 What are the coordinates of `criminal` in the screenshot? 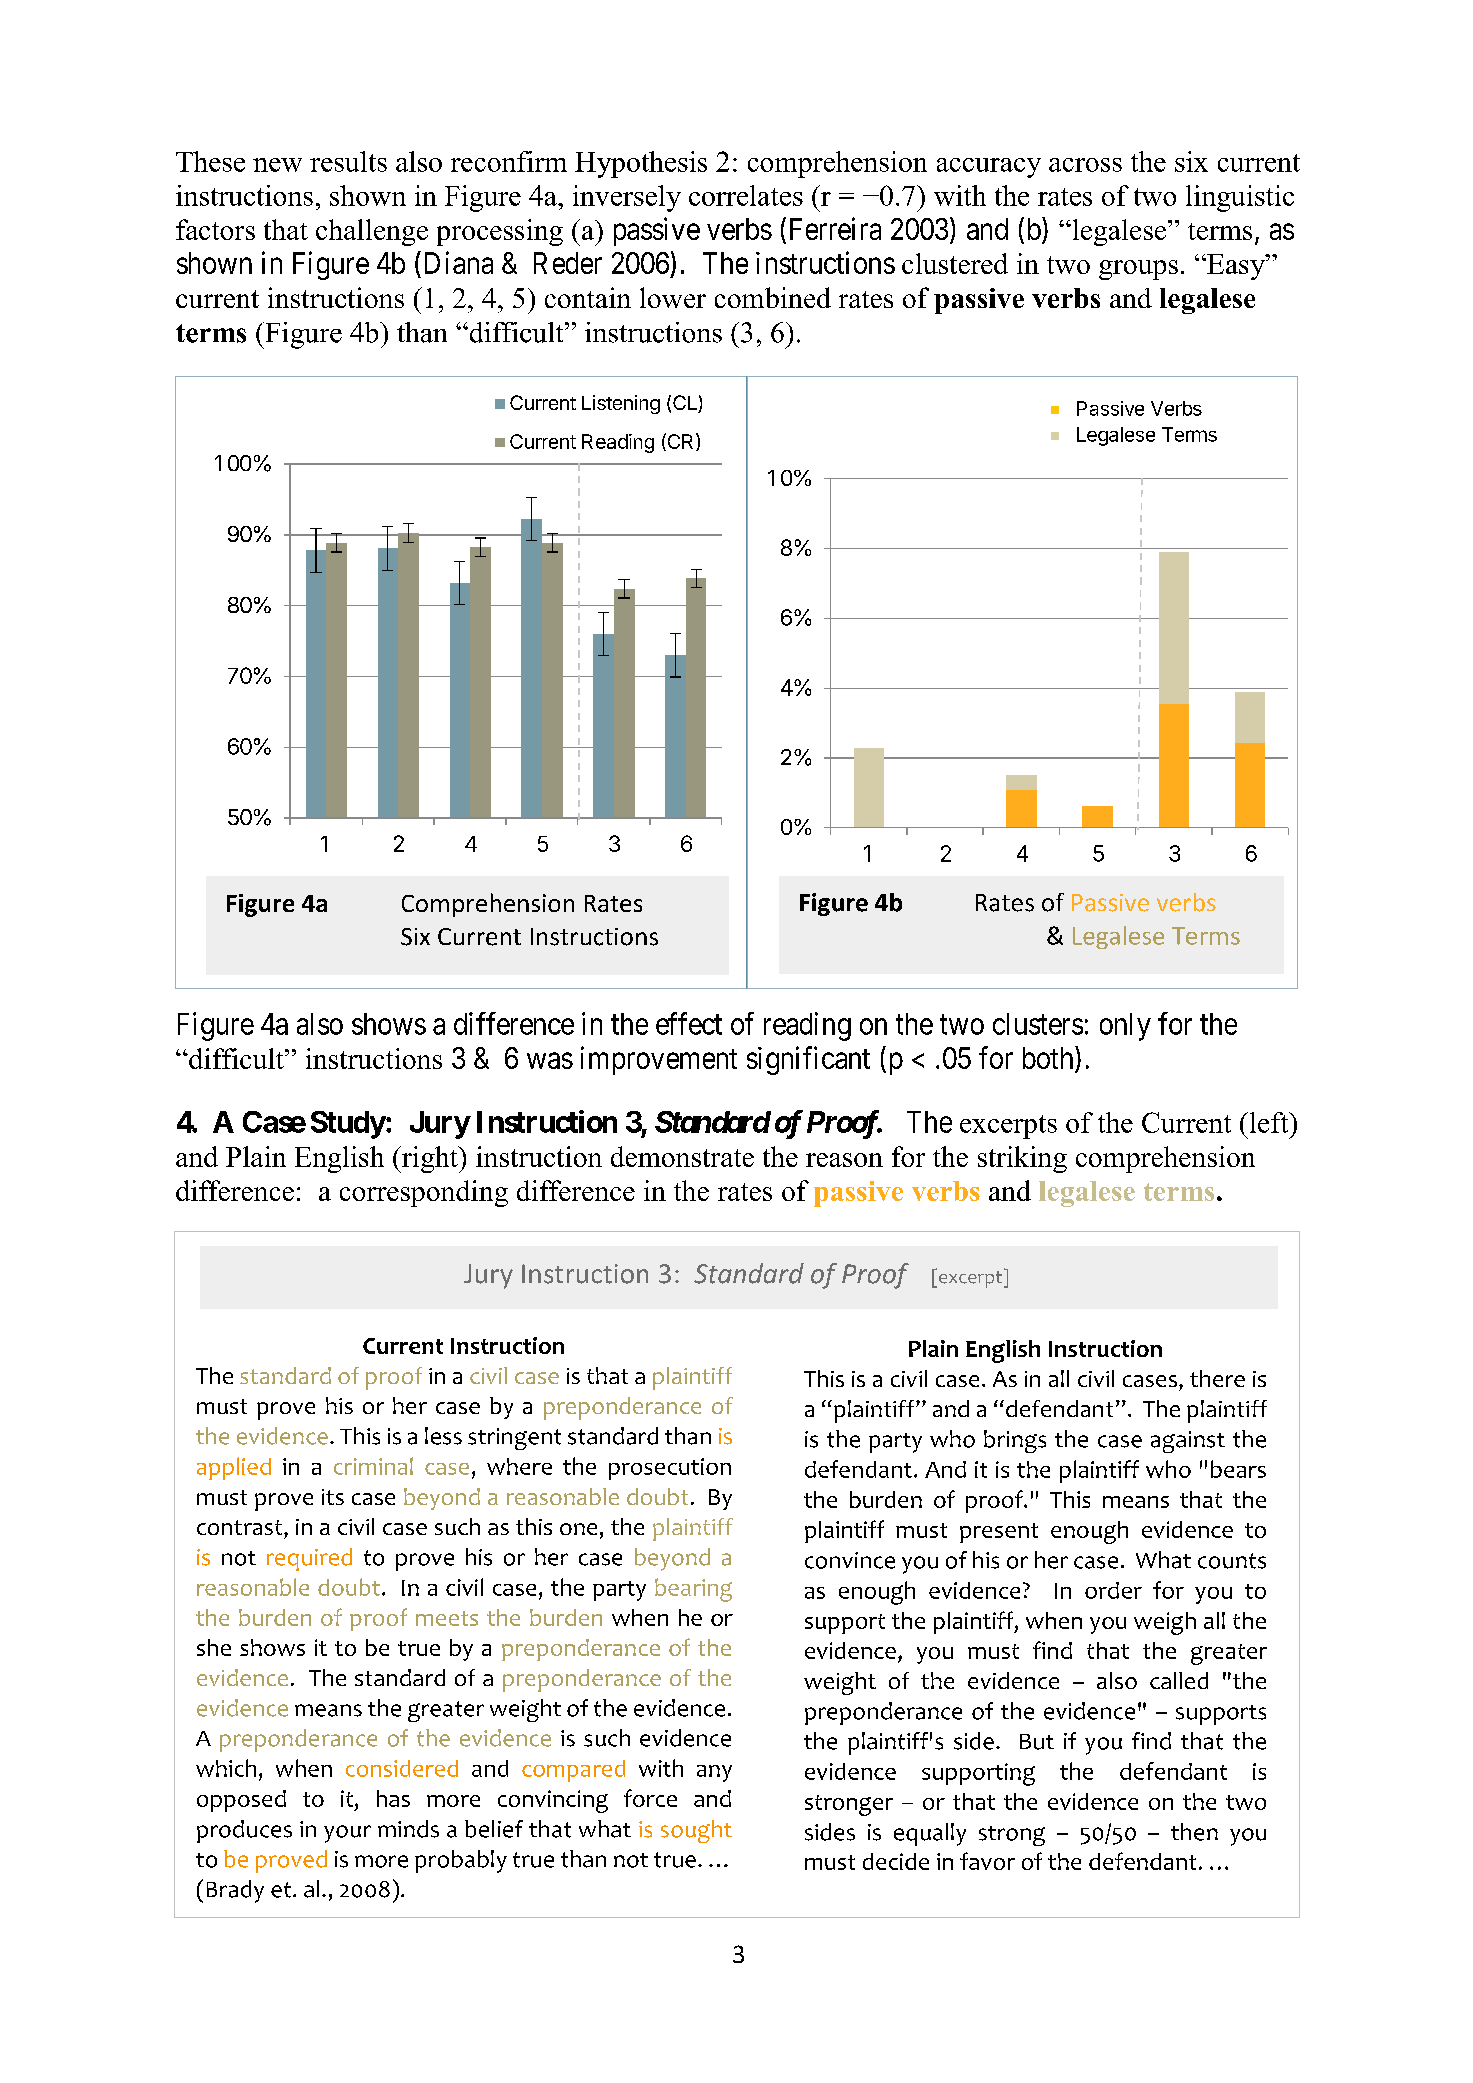 It's located at (373, 1466).
